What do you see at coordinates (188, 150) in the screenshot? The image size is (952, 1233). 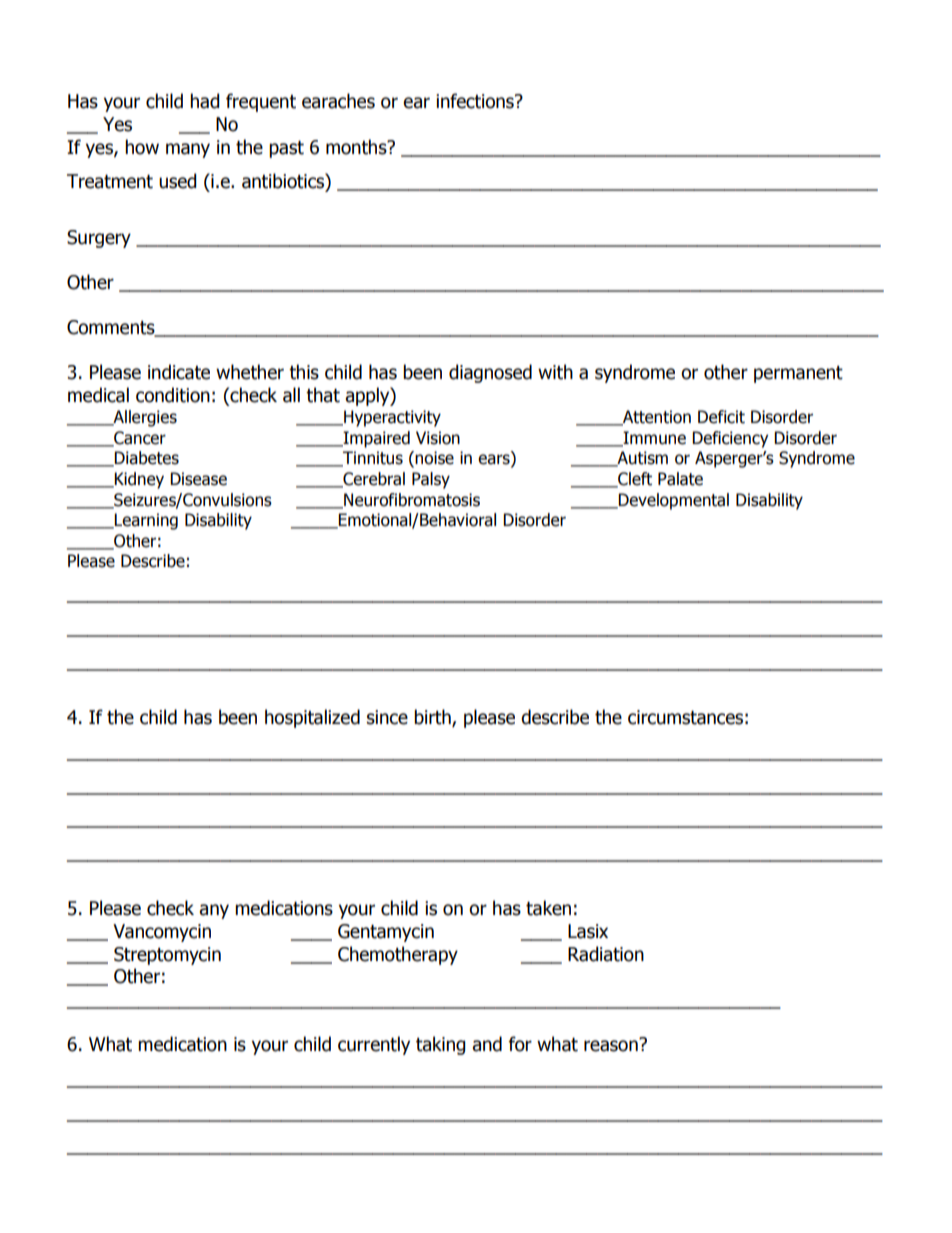 I see `many` at bounding box center [188, 150].
